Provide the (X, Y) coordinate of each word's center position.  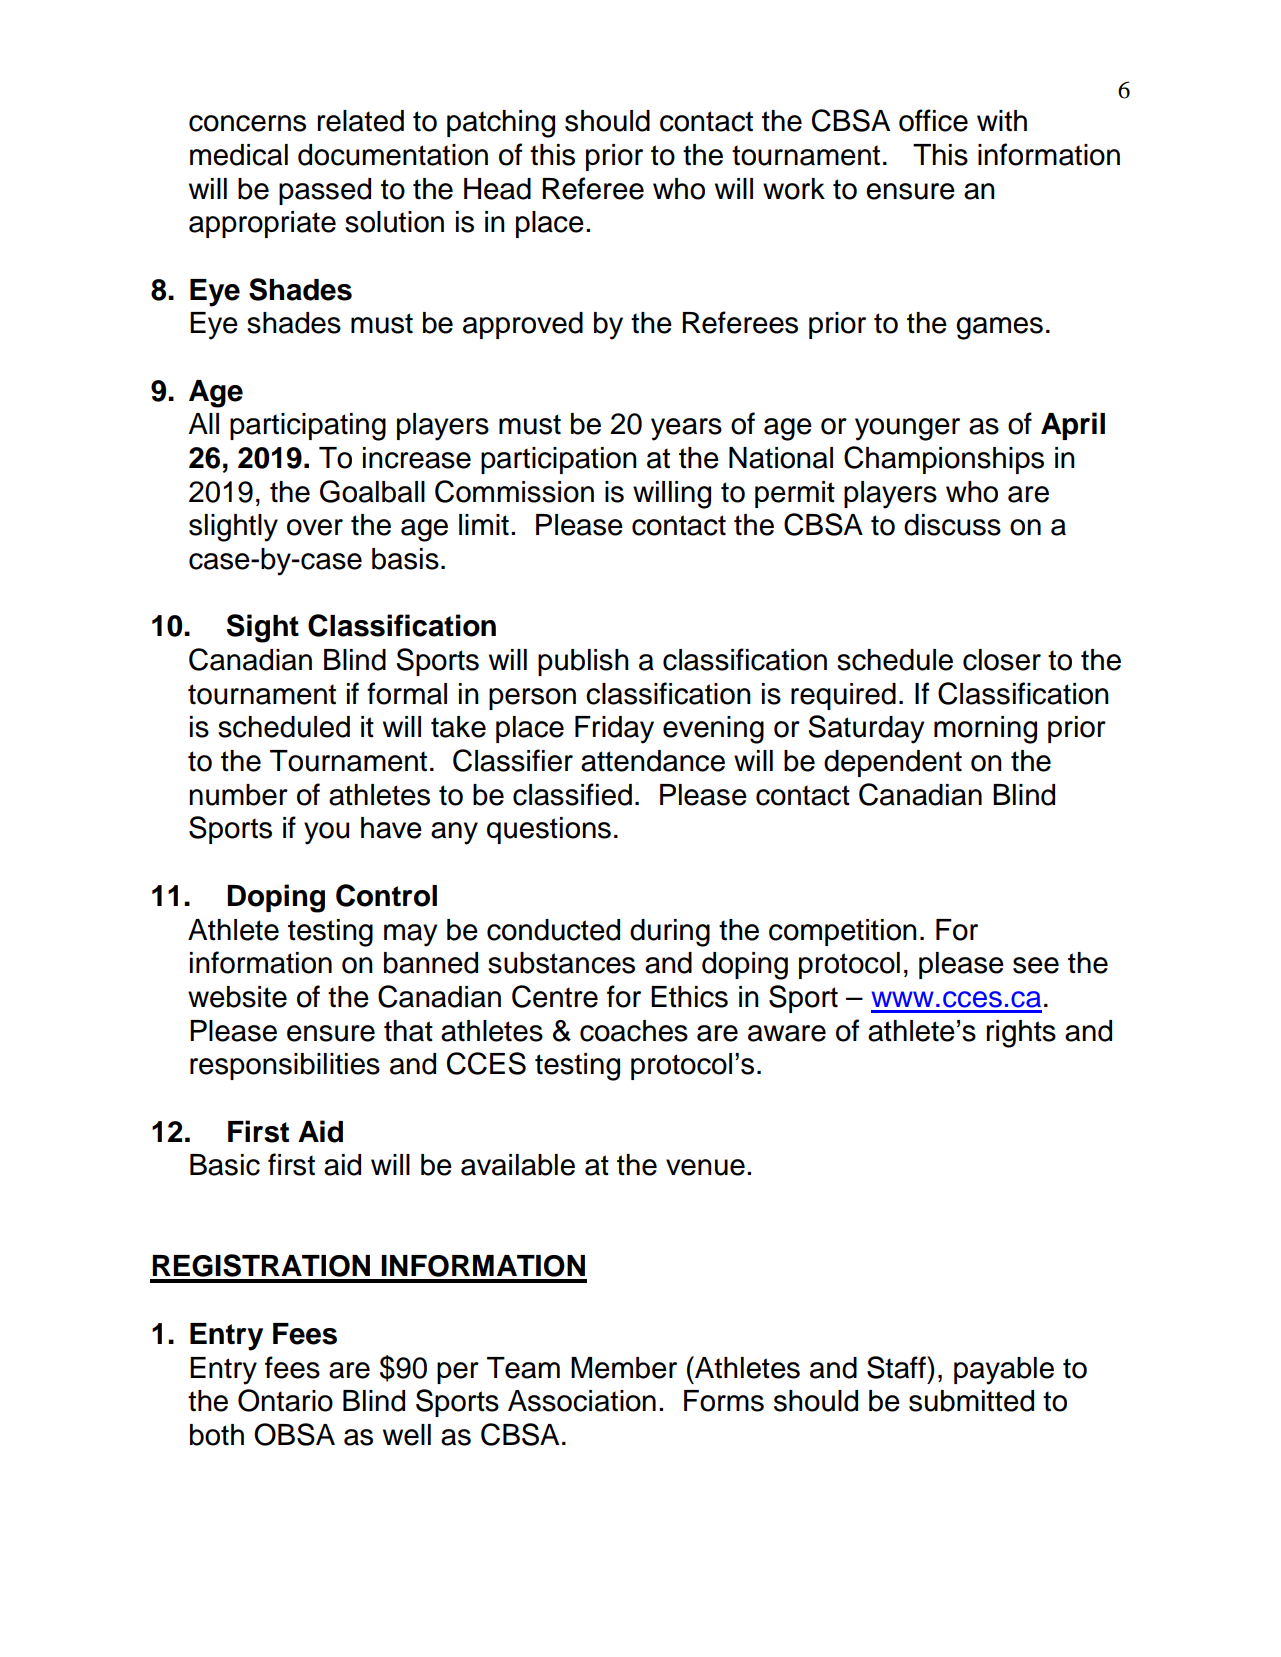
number (238, 795)
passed (325, 191)
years (686, 429)
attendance (653, 761)
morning (985, 730)
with (1002, 121)
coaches (634, 1031)
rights (1021, 1034)
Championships (944, 460)
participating (308, 427)
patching (501, 124)
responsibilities (285, 1066)
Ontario (285, 1400)
